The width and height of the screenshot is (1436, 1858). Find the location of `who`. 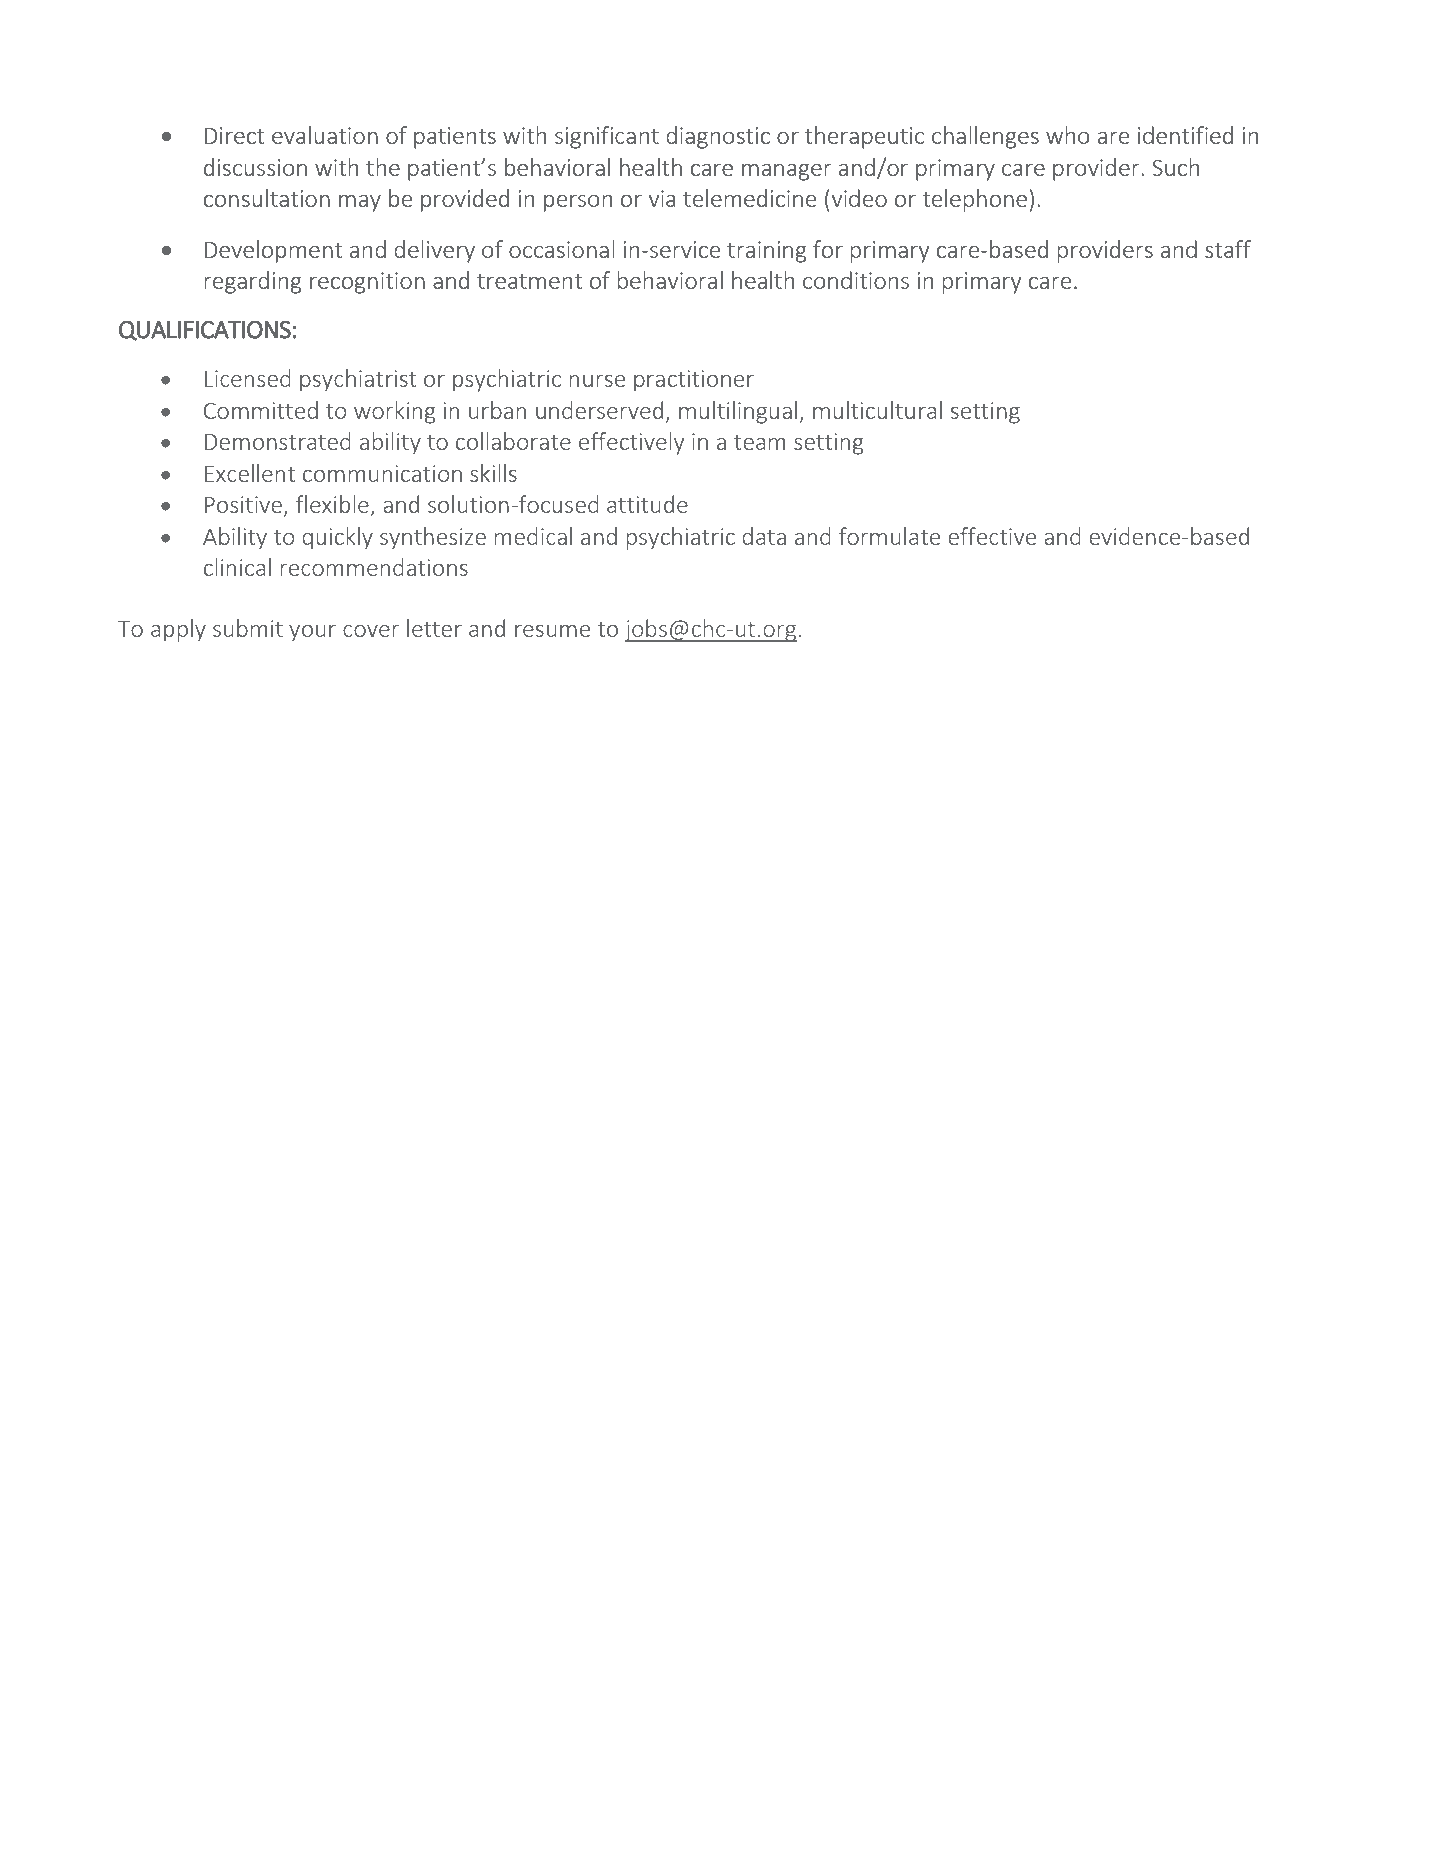

who is located at coordinates (1068, 135).
